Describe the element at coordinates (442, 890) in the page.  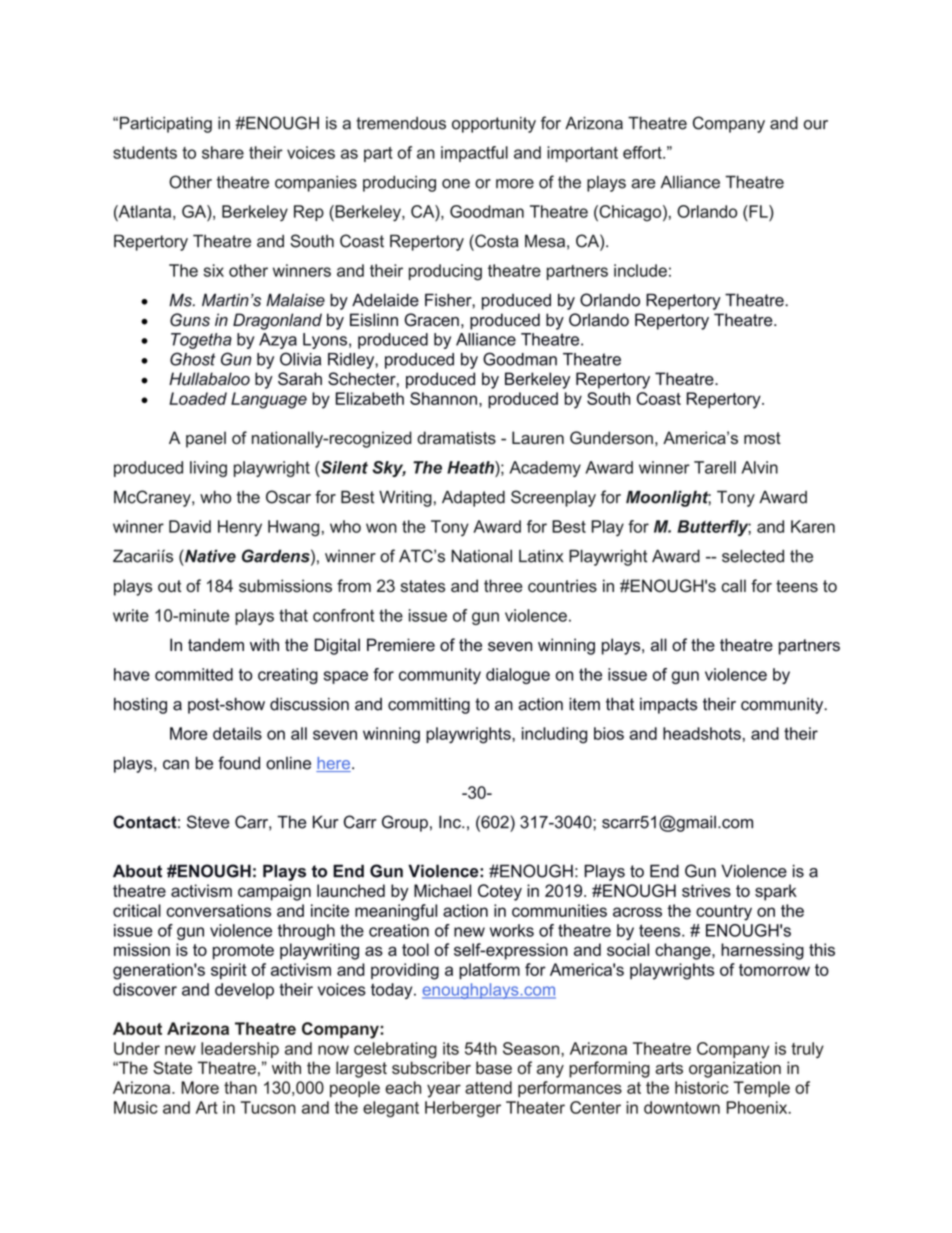
I see `Michael` at that location.
